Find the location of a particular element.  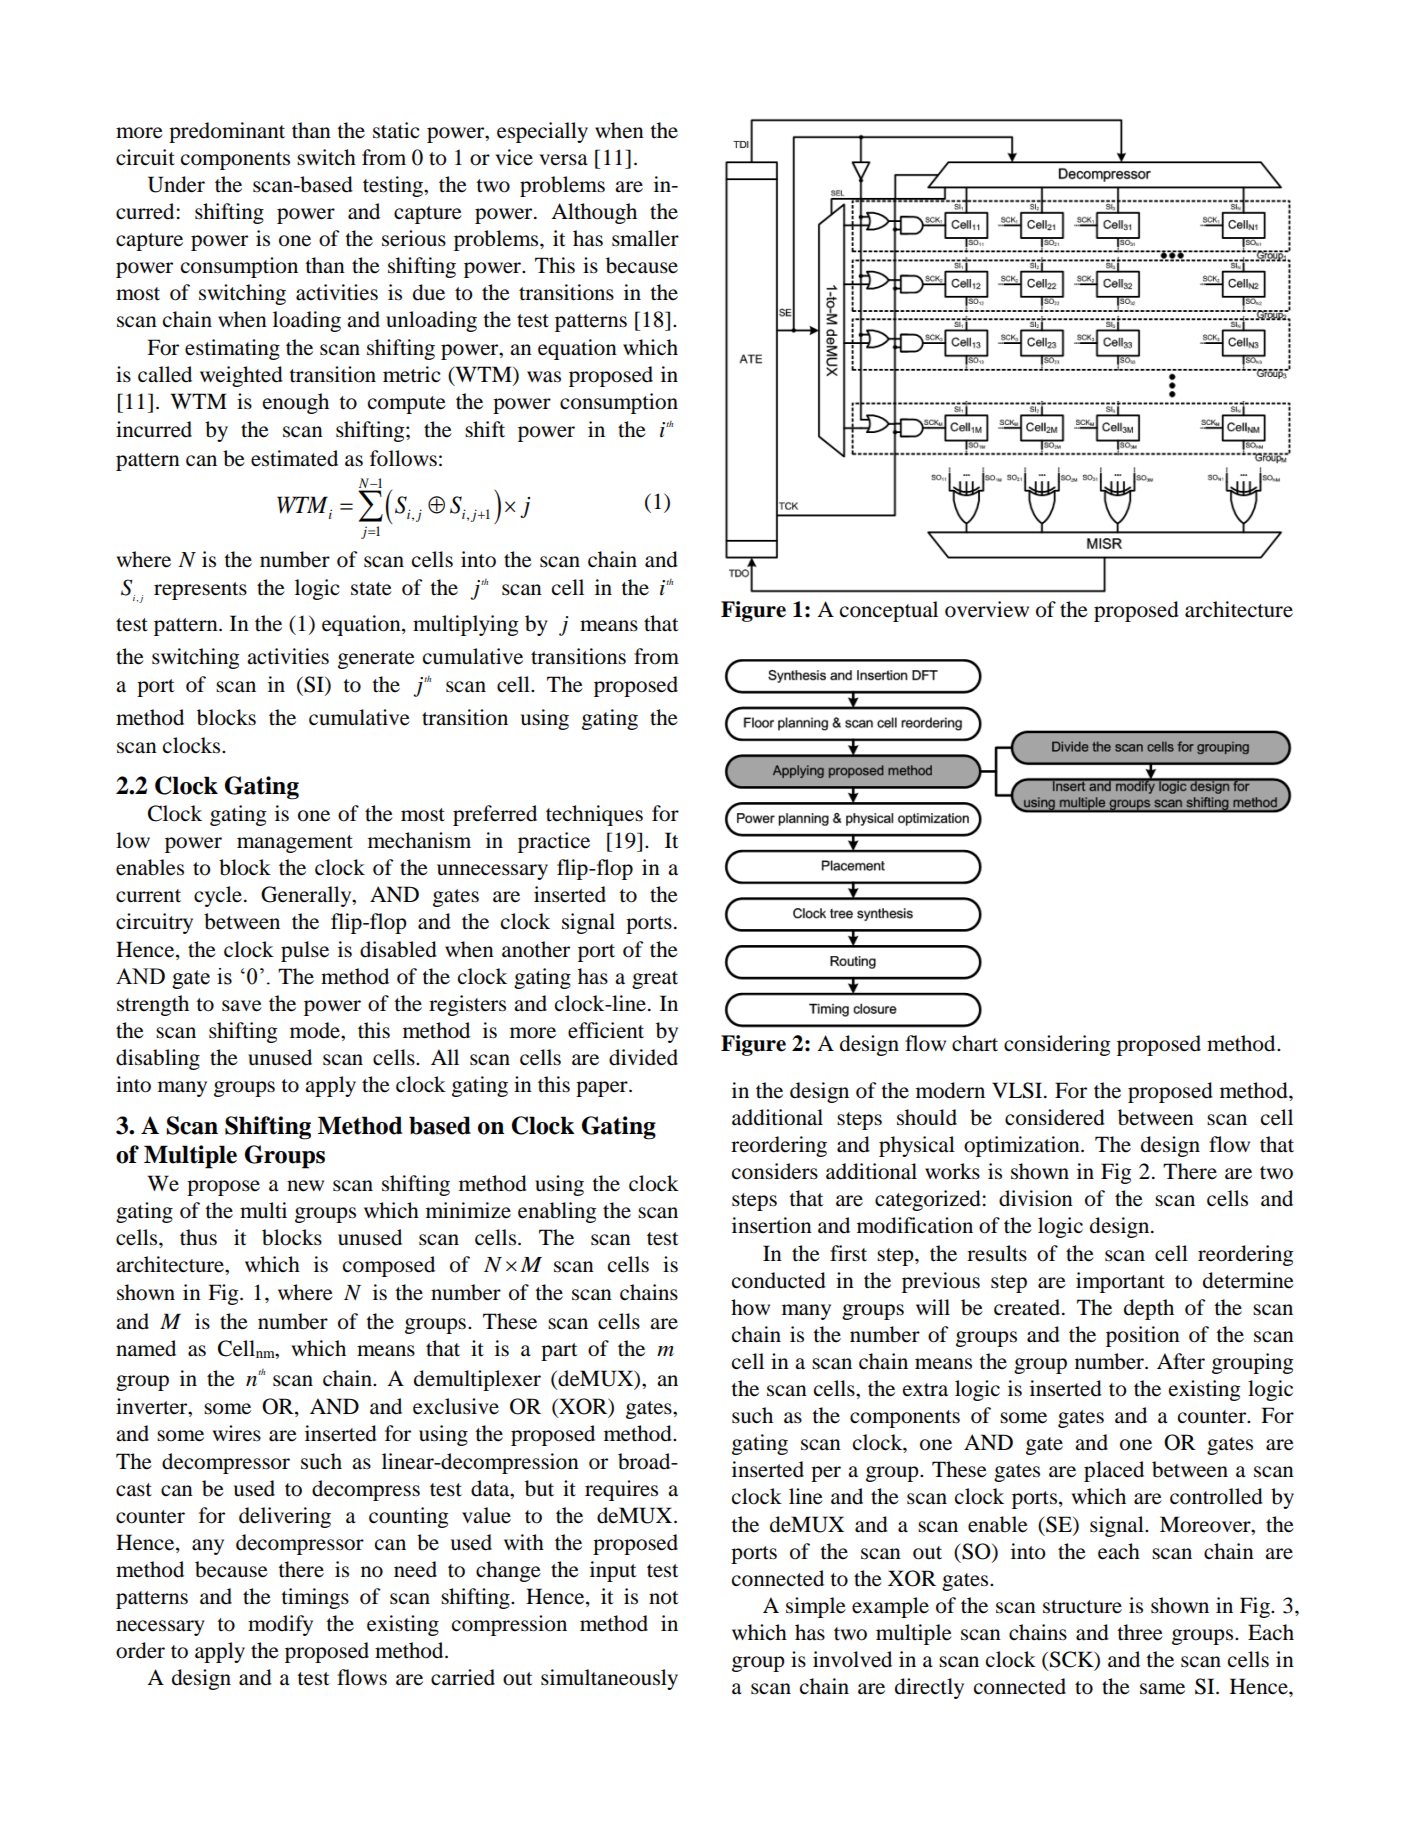

considering is located at coordinates (1057, 1045).
